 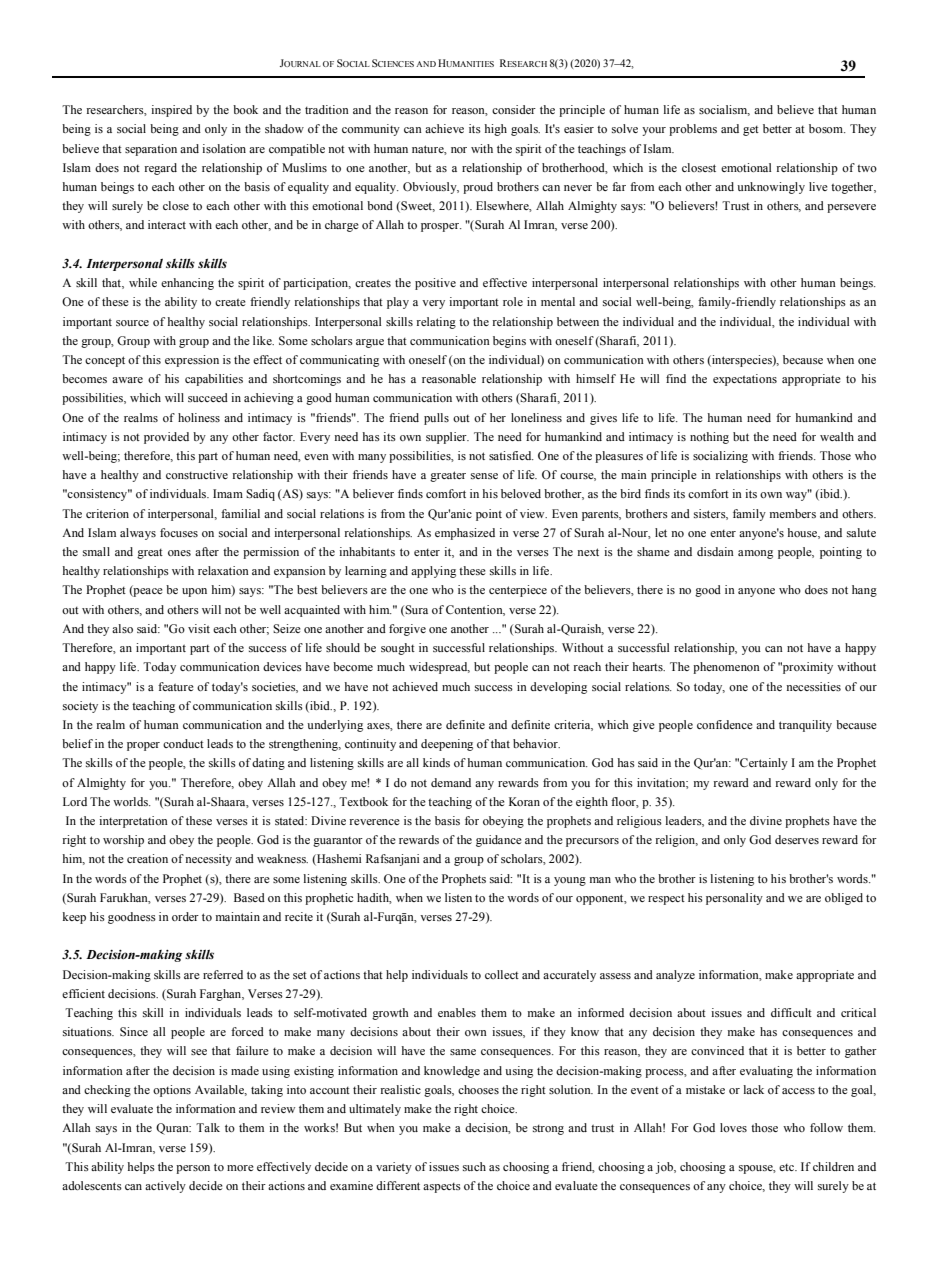 What do you see at coordinates (151, 150) in the image?
I see `separation` at bounding box center [151, 150].
